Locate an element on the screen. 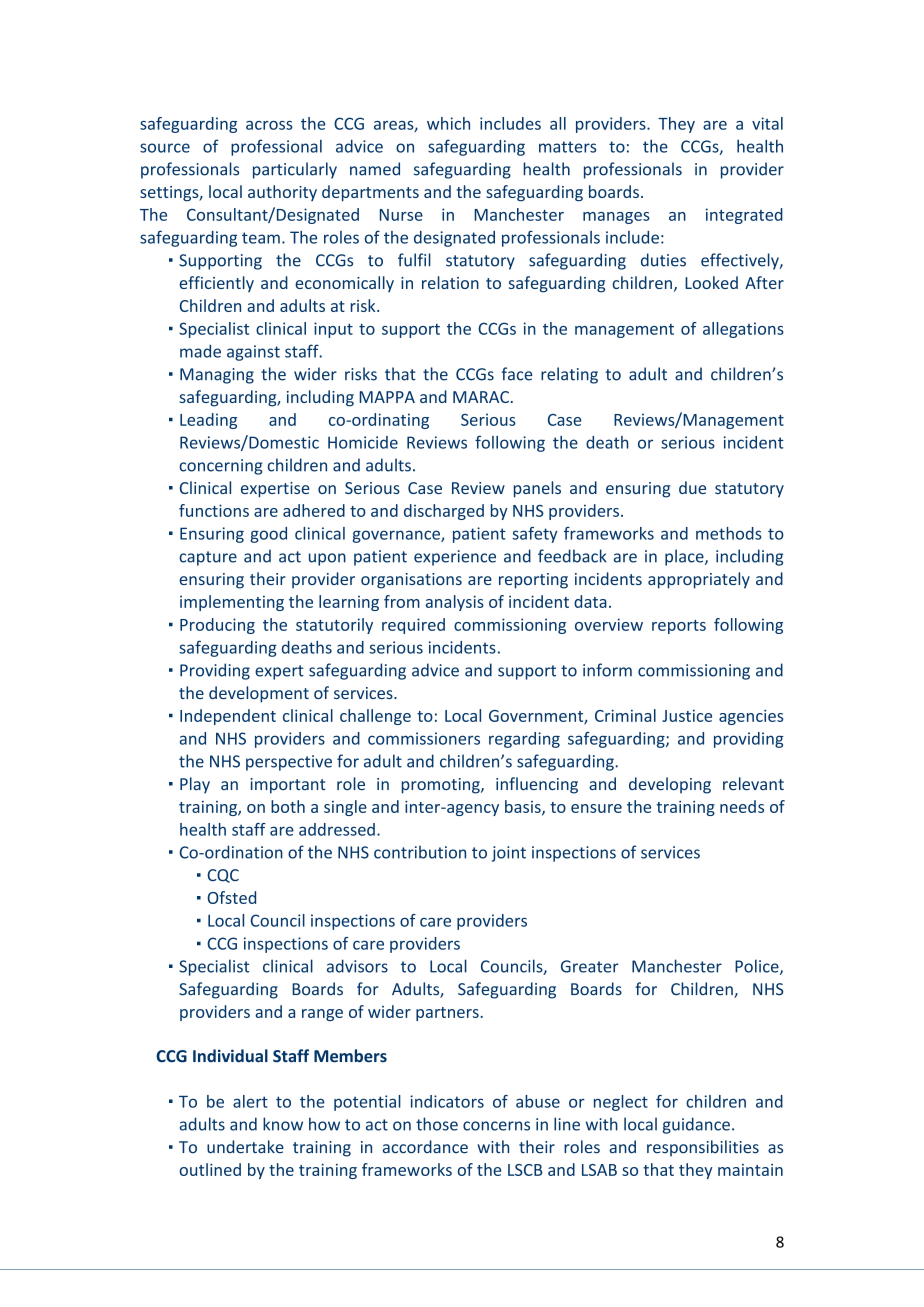 This screenshot has width=924, height=1307. promoting is located at coordinates (442, 786).
